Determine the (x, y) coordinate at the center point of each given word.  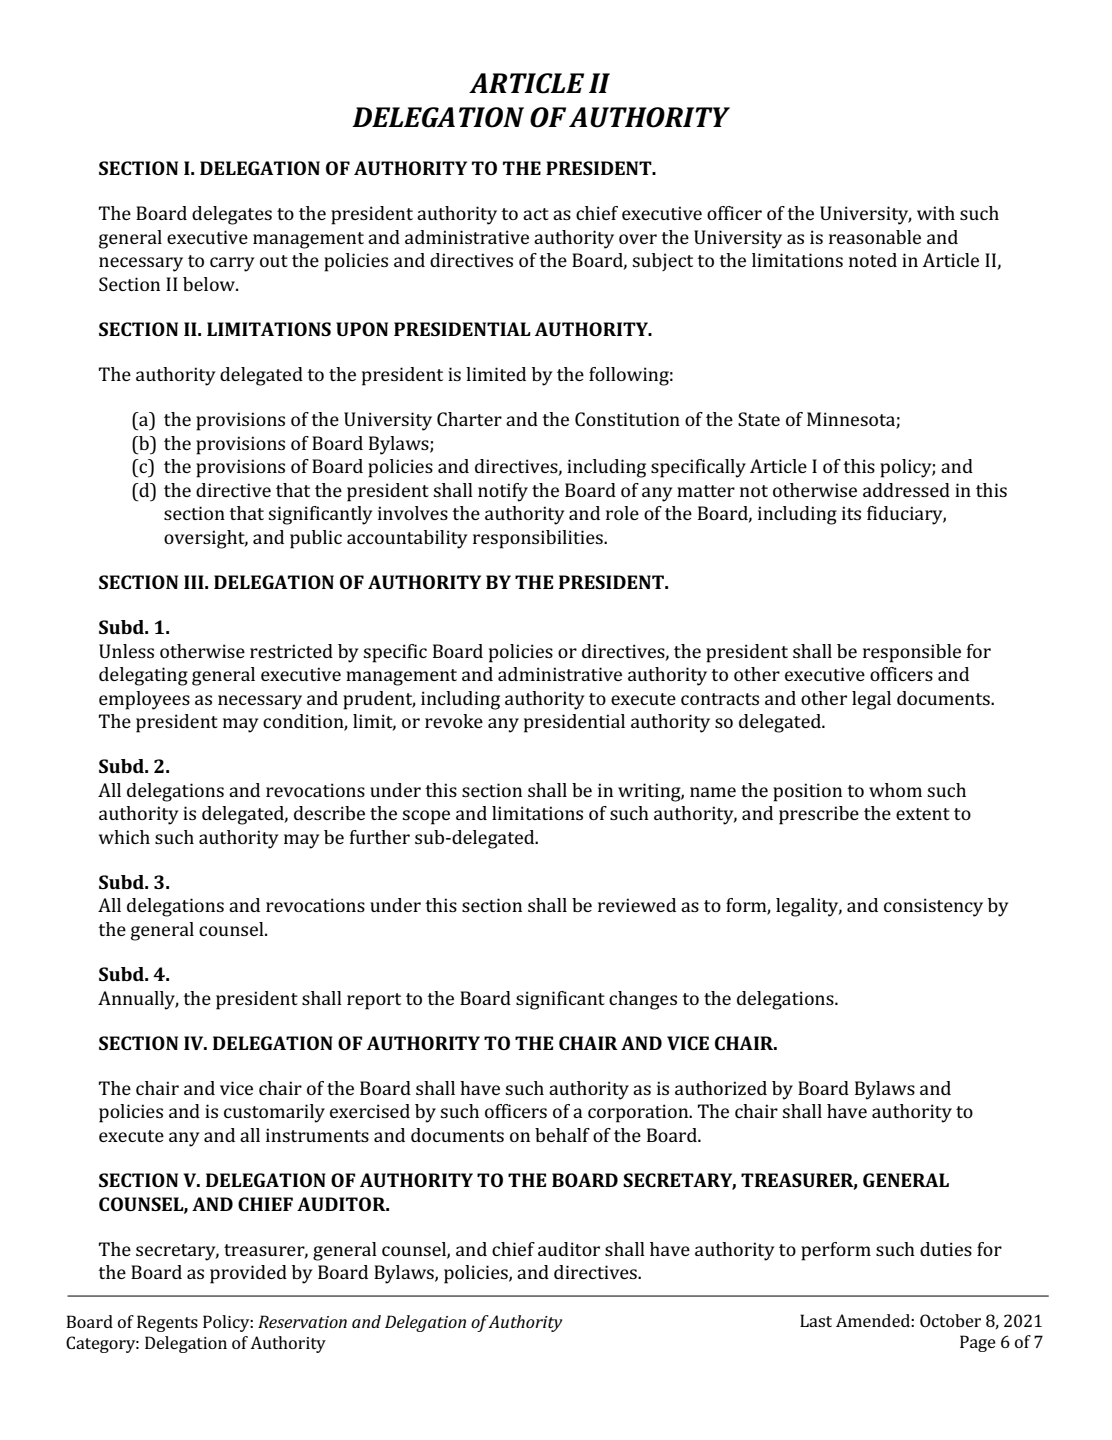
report (374, 1001)
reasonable (875, 237)
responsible (912, 653)
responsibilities (539, 539)
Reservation (302, 1321)
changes (643, 1000)
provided (248, 1274)
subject (662, 262)
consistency (933, 907)
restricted (291, 651)
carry (232, 264)
